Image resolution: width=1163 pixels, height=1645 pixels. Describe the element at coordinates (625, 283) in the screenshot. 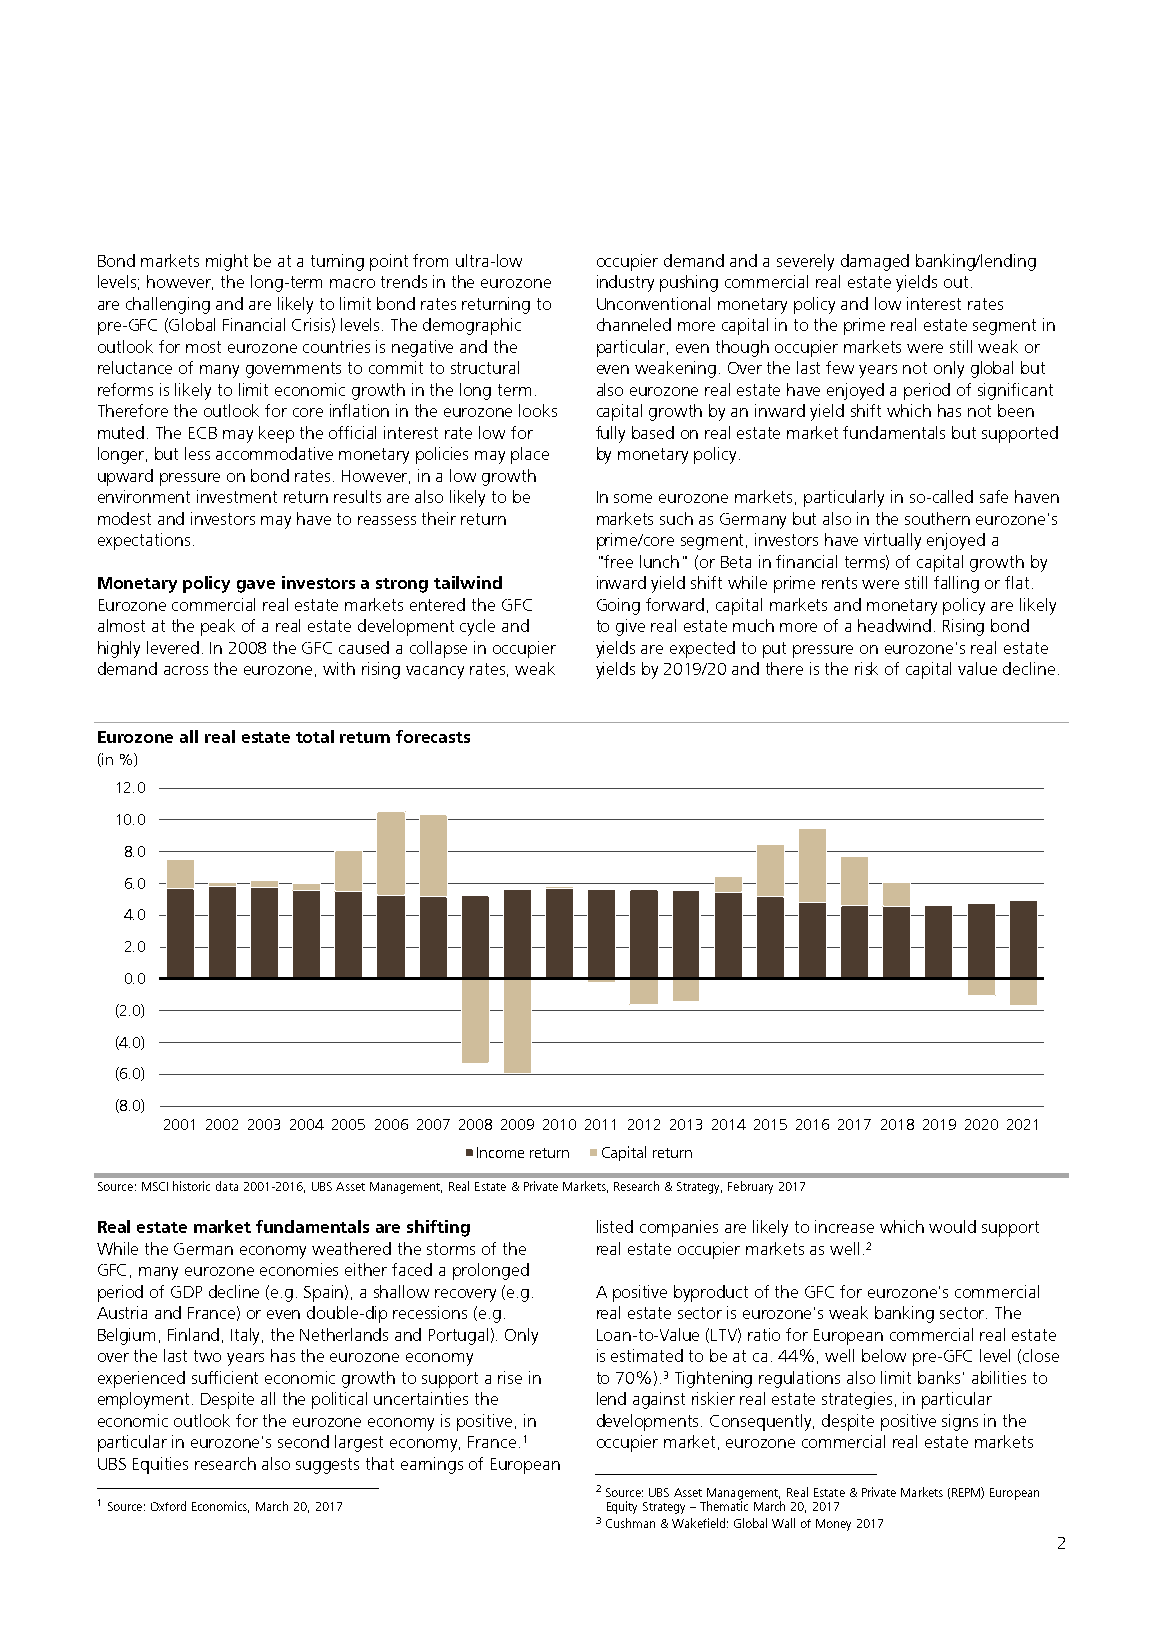

I see `industry` at that location.
